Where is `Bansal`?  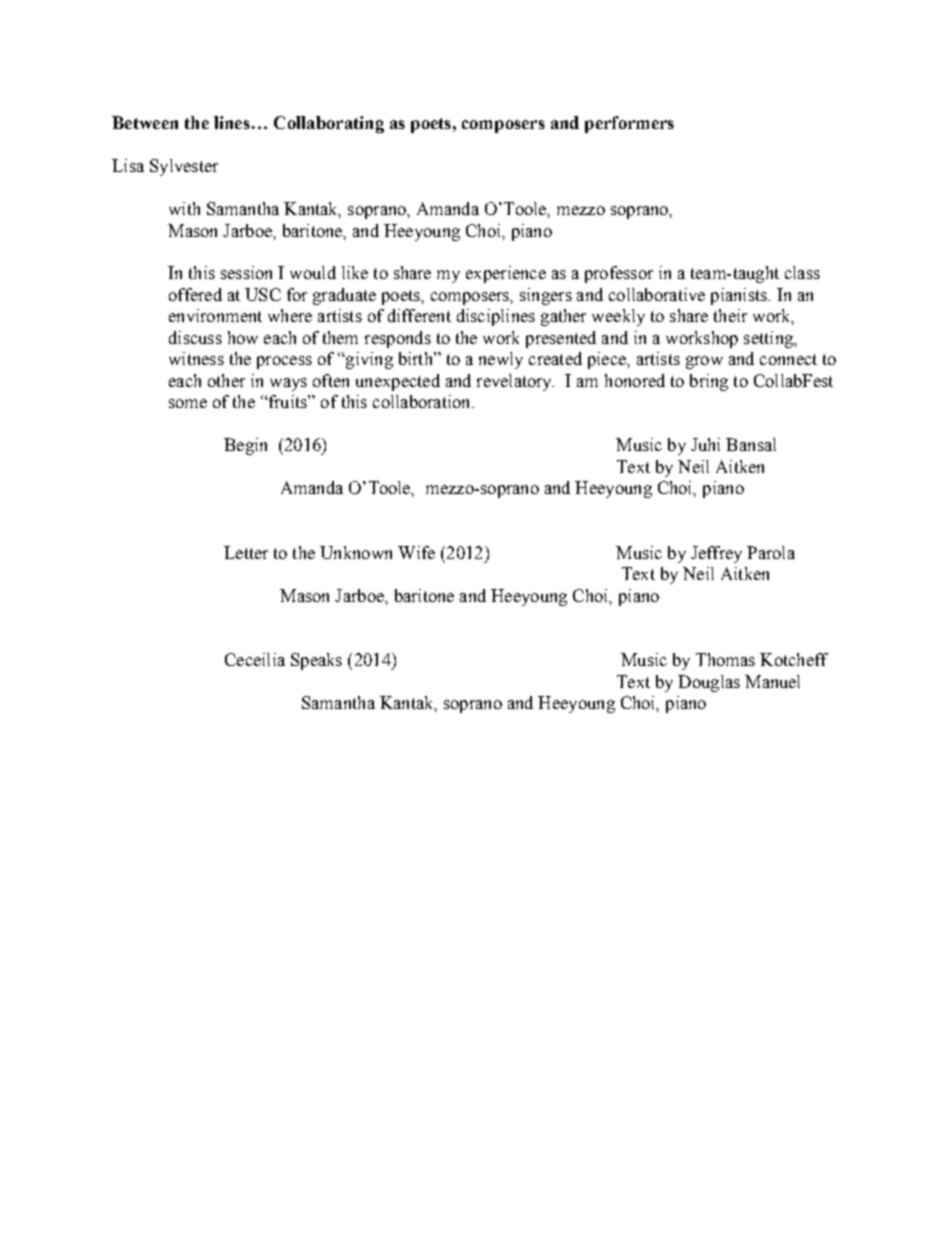 Bansal is located at coordinates (751, 444).
